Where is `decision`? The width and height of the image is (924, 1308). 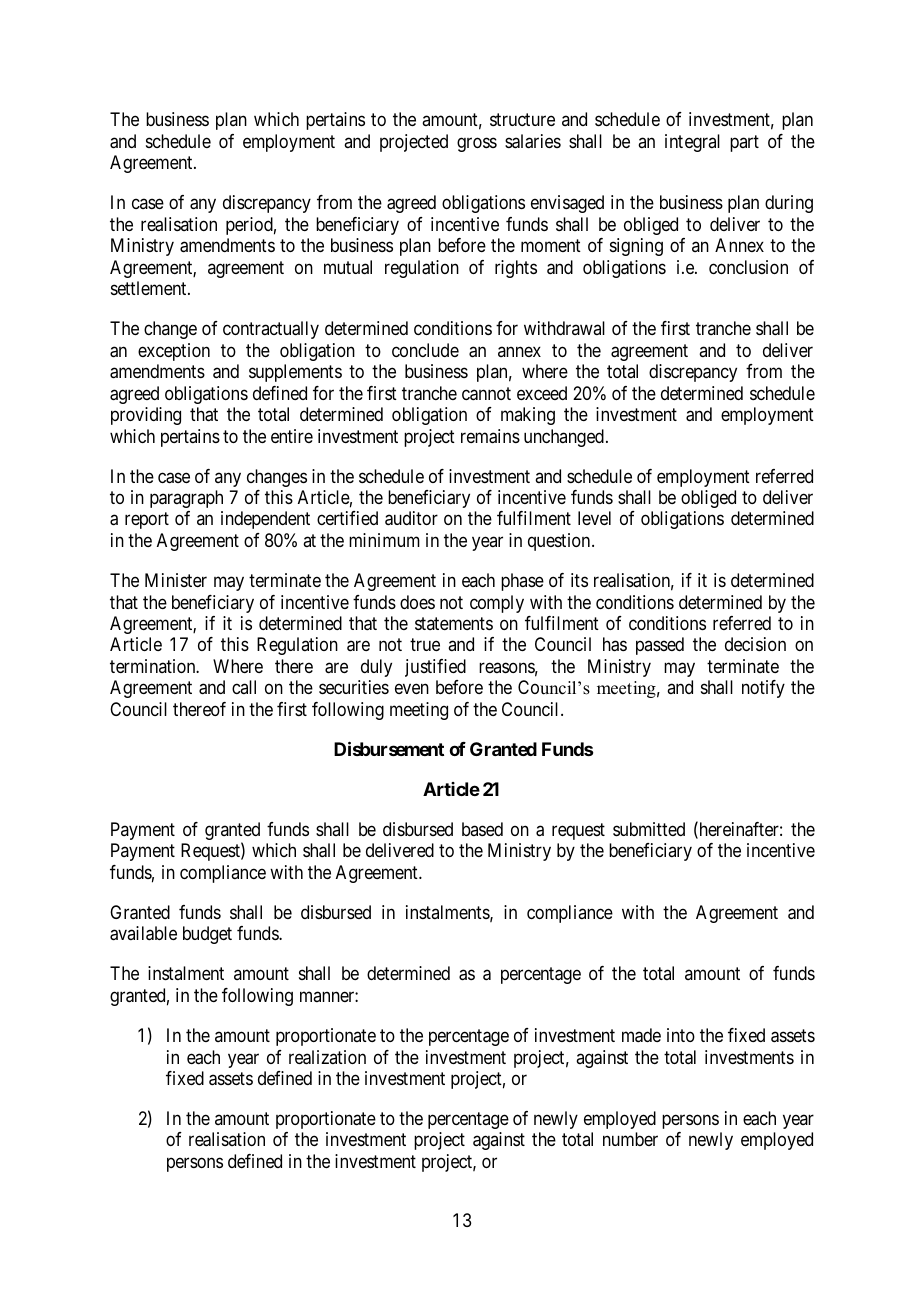 decision is located at coordinates (755, 644).
